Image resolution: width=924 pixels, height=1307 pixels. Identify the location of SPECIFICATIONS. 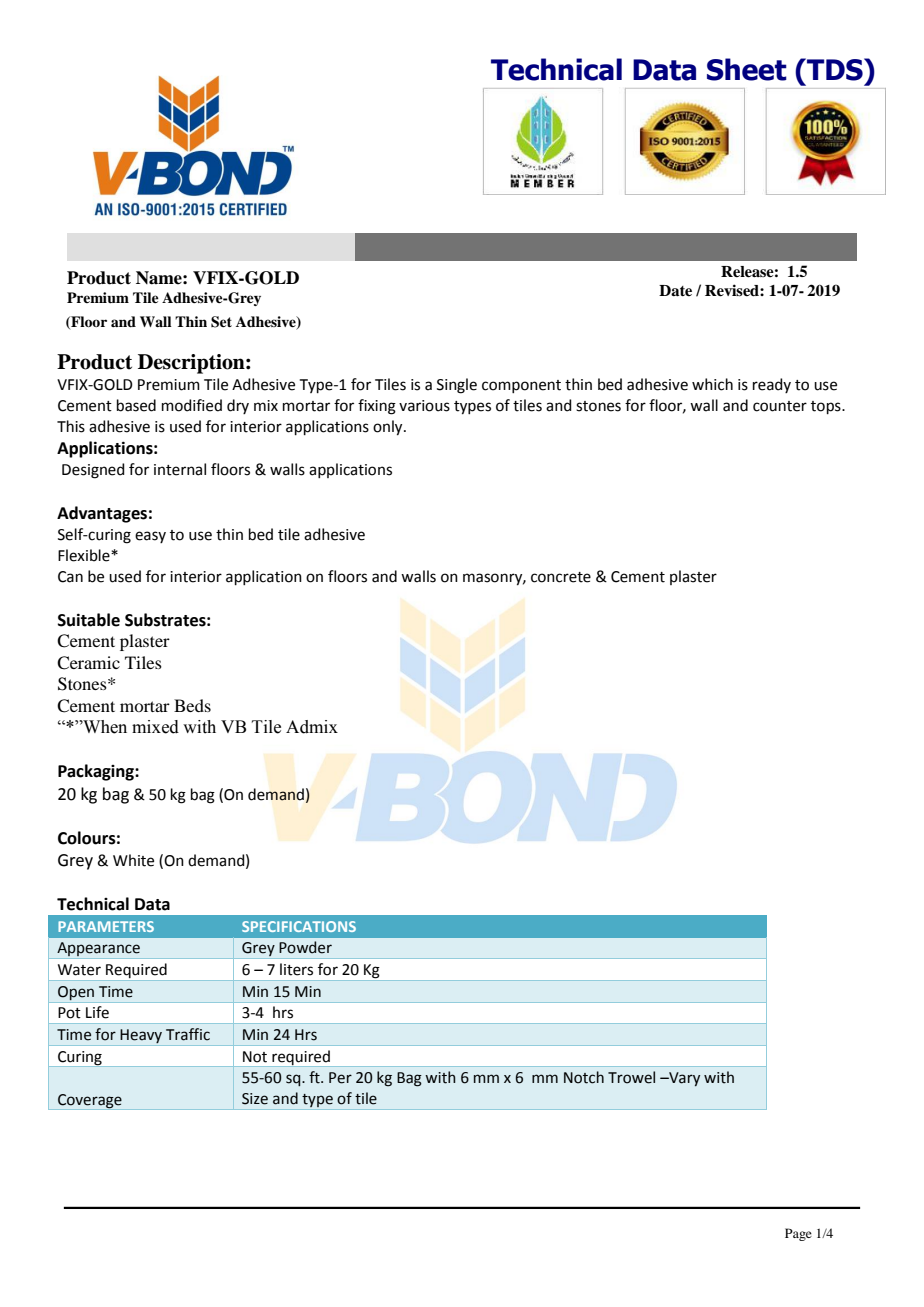
(299, 926).
